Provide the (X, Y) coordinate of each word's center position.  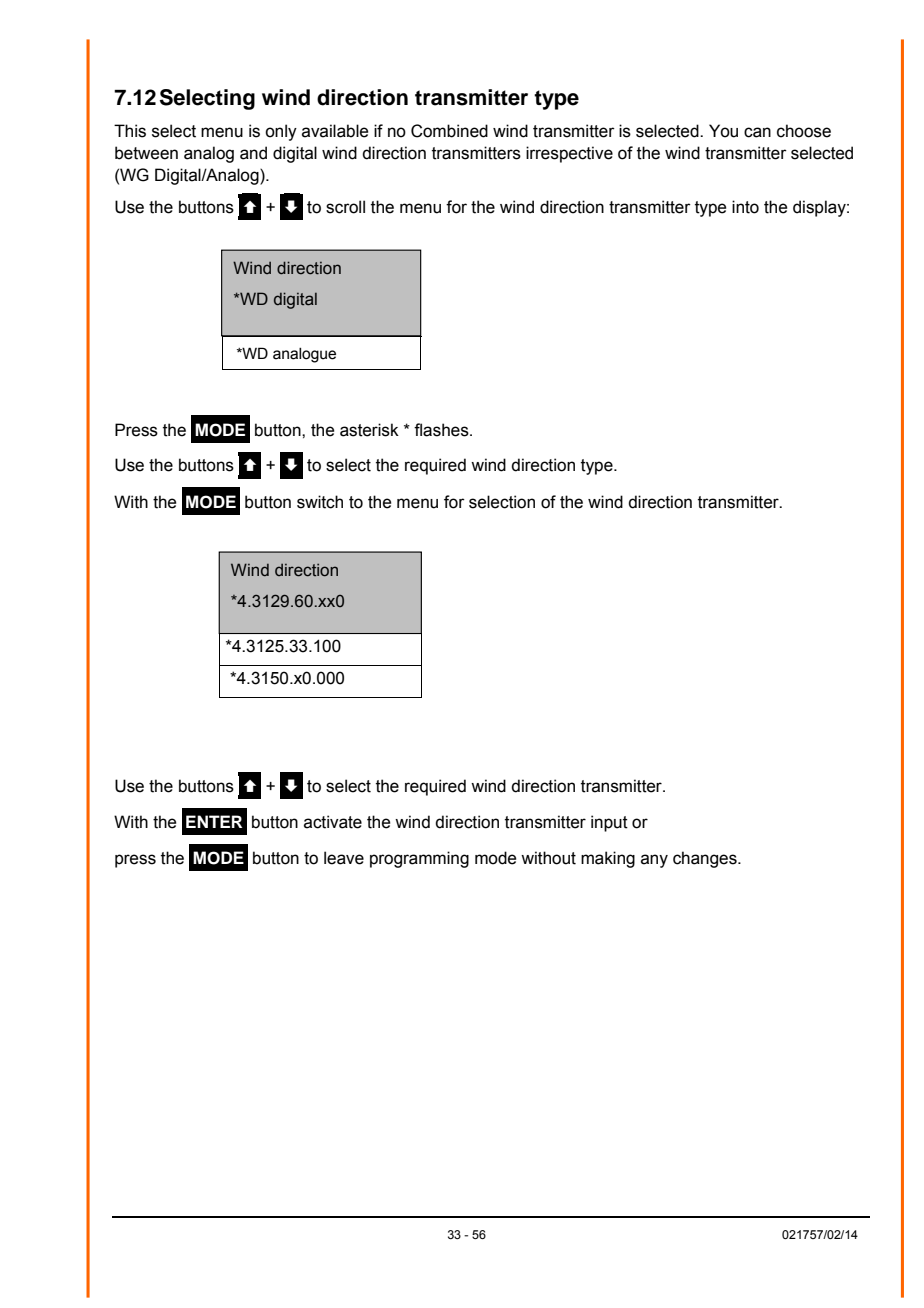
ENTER (214, 821)
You (723, 131)
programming (419, 859)
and (253, 153)
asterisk (369, 430)
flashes (442, 430)
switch (320, 502)
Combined (449, 131)
